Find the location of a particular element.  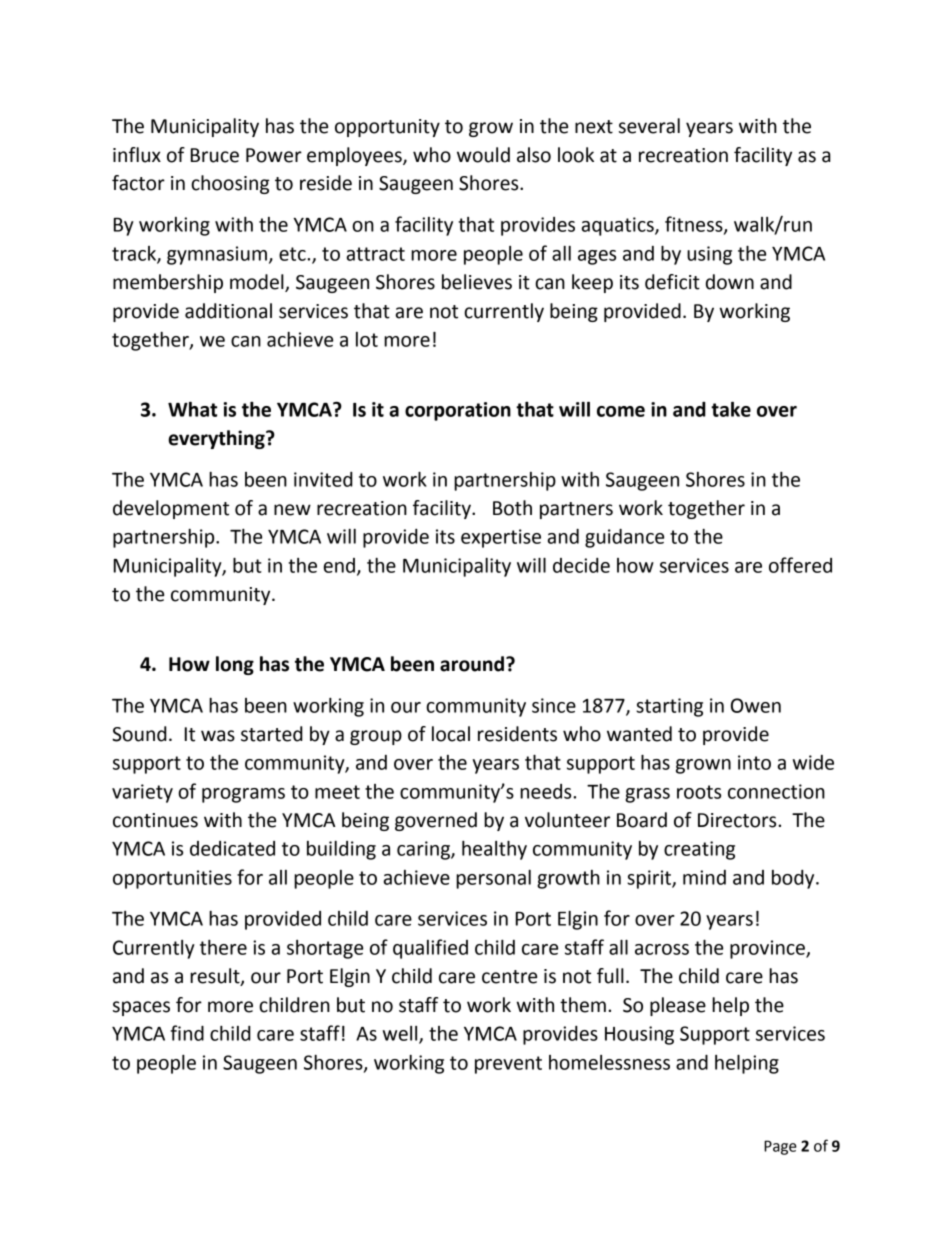

Bruce is located at coordinates (215, 155).
